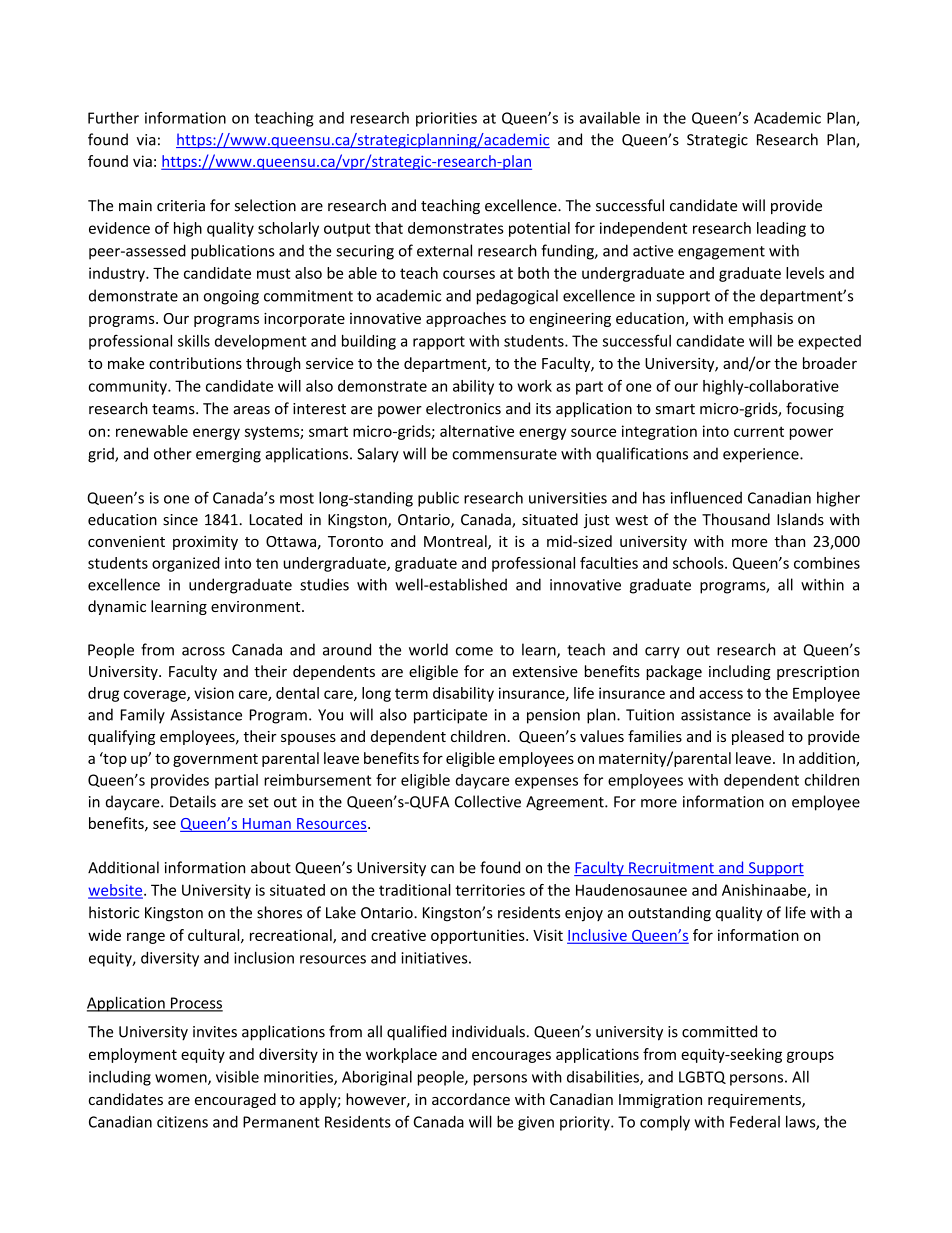 The height and width of the document is (1233, 952). Describe the element at coordinates (182, 1122) in the document. I see `citizens` at that location.
